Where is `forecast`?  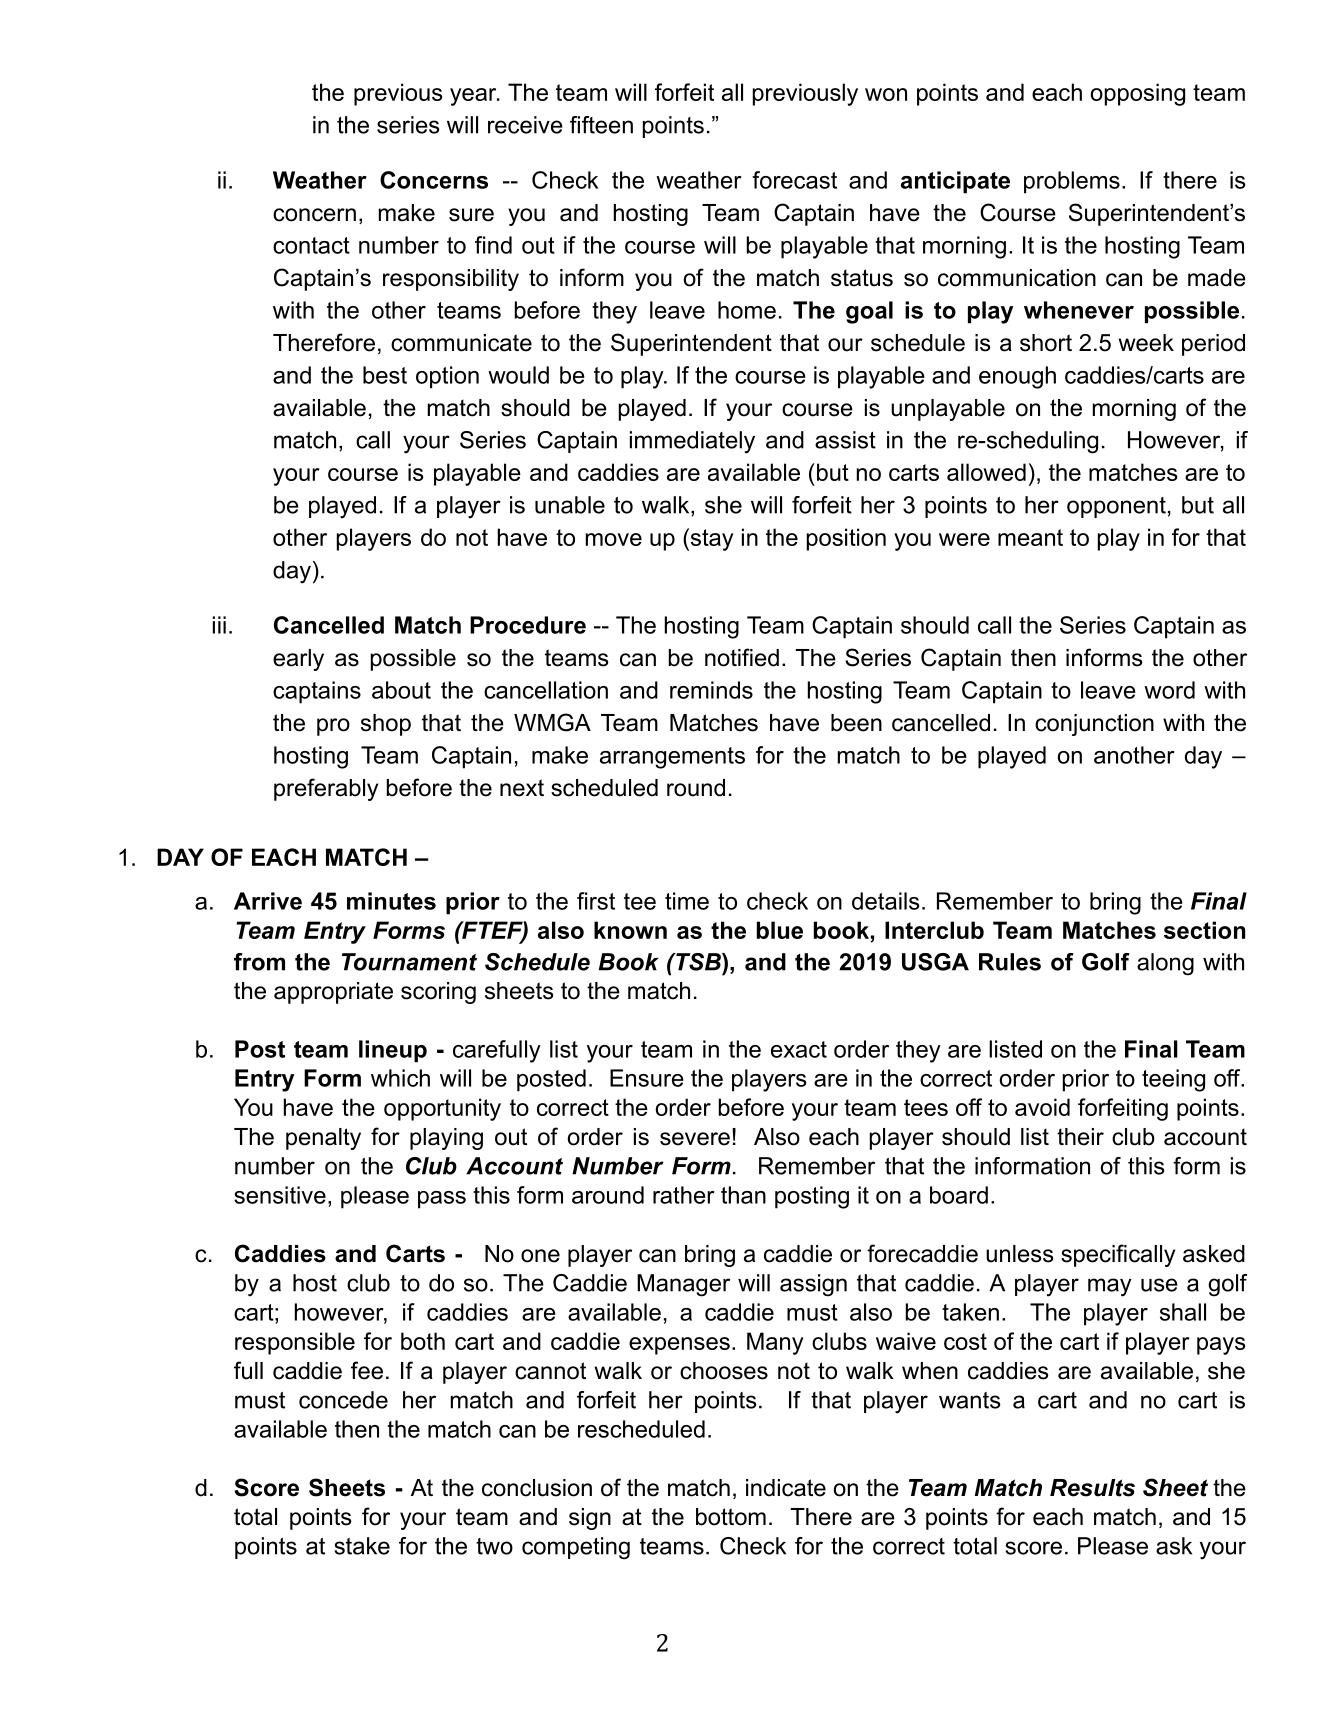
forecast is located at coordinates (794, 180).
